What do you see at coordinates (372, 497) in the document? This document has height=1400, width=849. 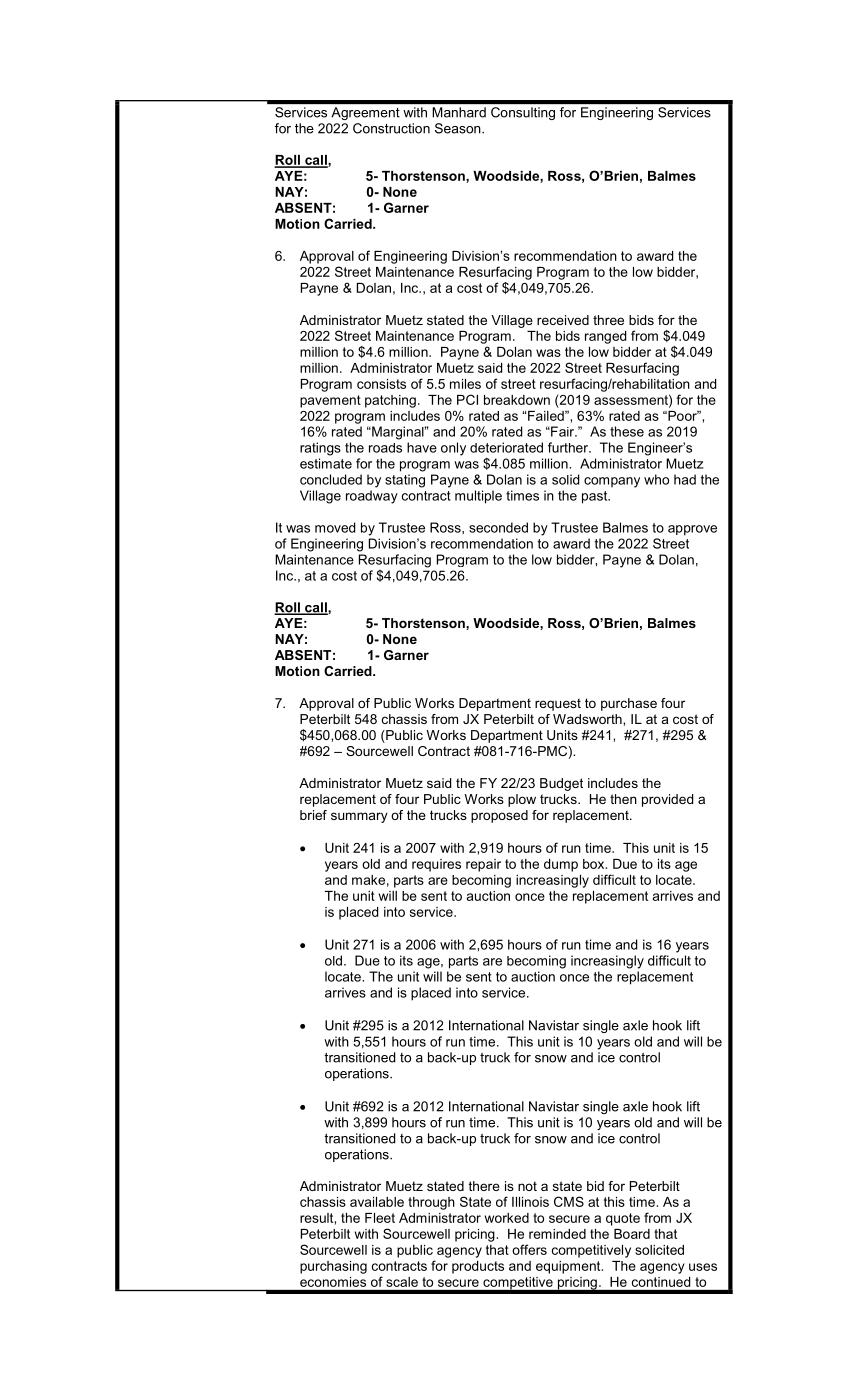 I see `roadway` at bounding box center [372, 497].
